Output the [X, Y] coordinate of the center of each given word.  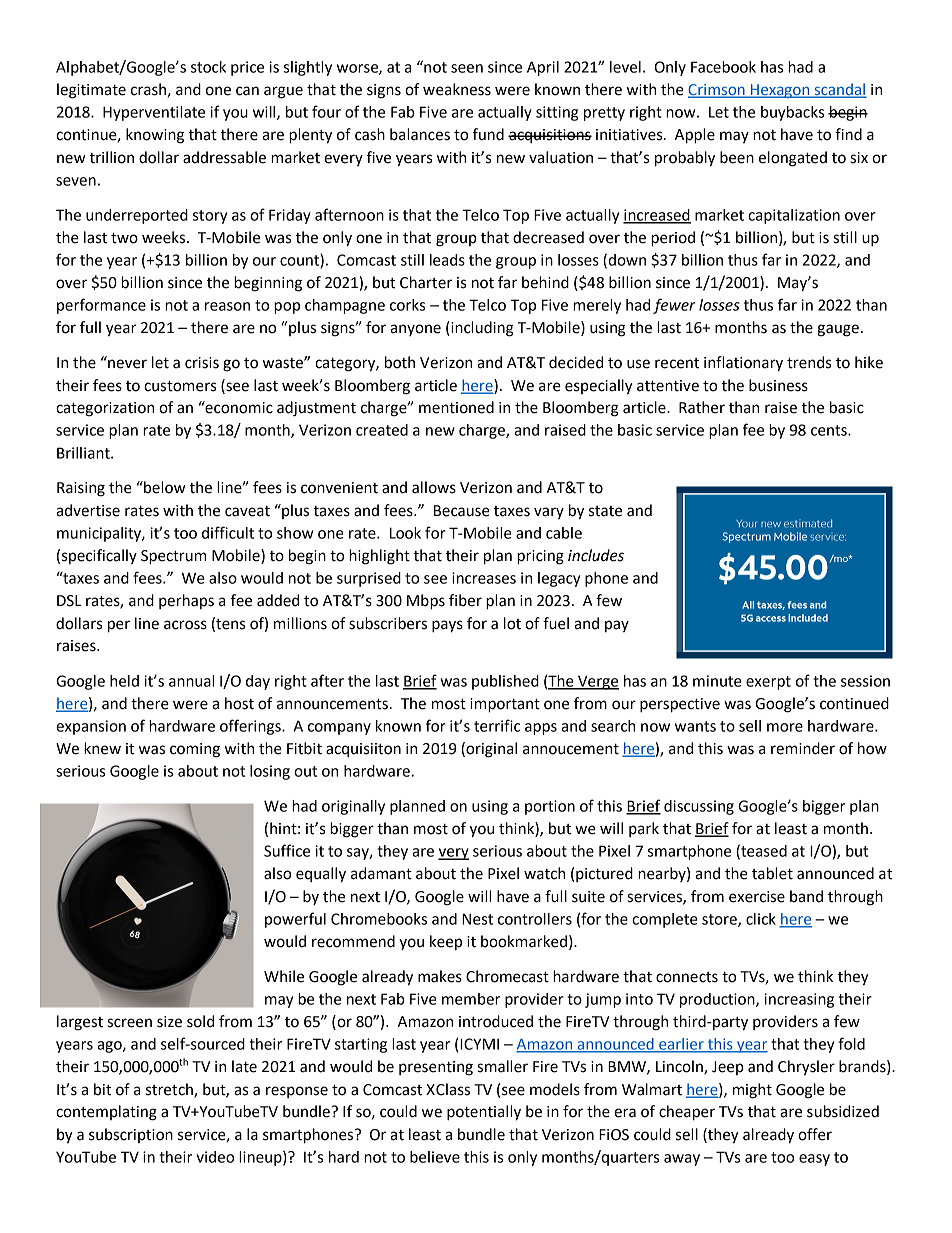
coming [195, 750]
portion [550, 807]
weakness [457, 89]
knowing [155, 136]
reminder [803, 748]
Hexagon [780, 91]
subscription [131, 1135]
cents [830, 430]
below [164, 487]
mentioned [456, 407]
